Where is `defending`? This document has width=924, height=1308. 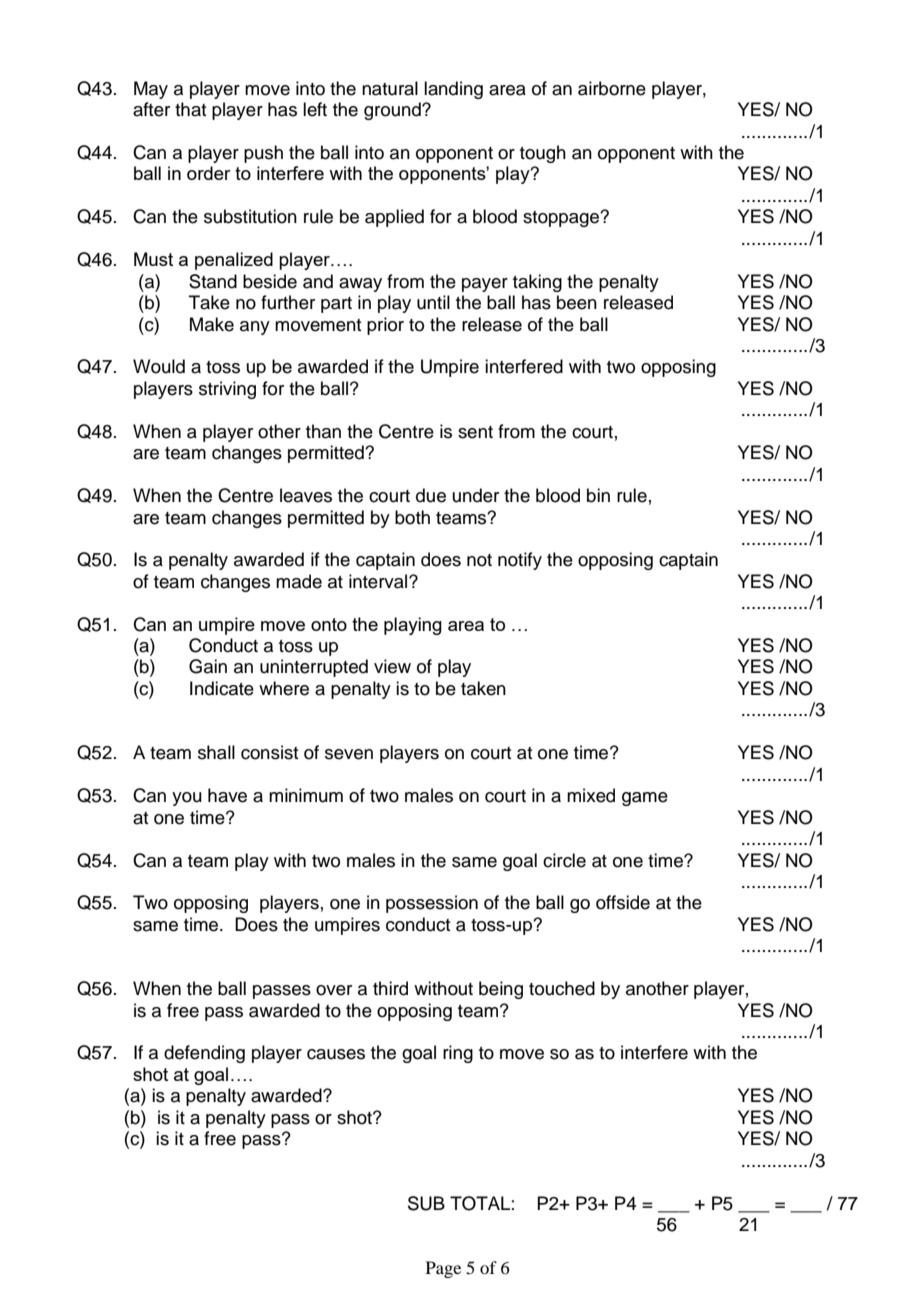 defending is located at coordinates (204, 1054).
